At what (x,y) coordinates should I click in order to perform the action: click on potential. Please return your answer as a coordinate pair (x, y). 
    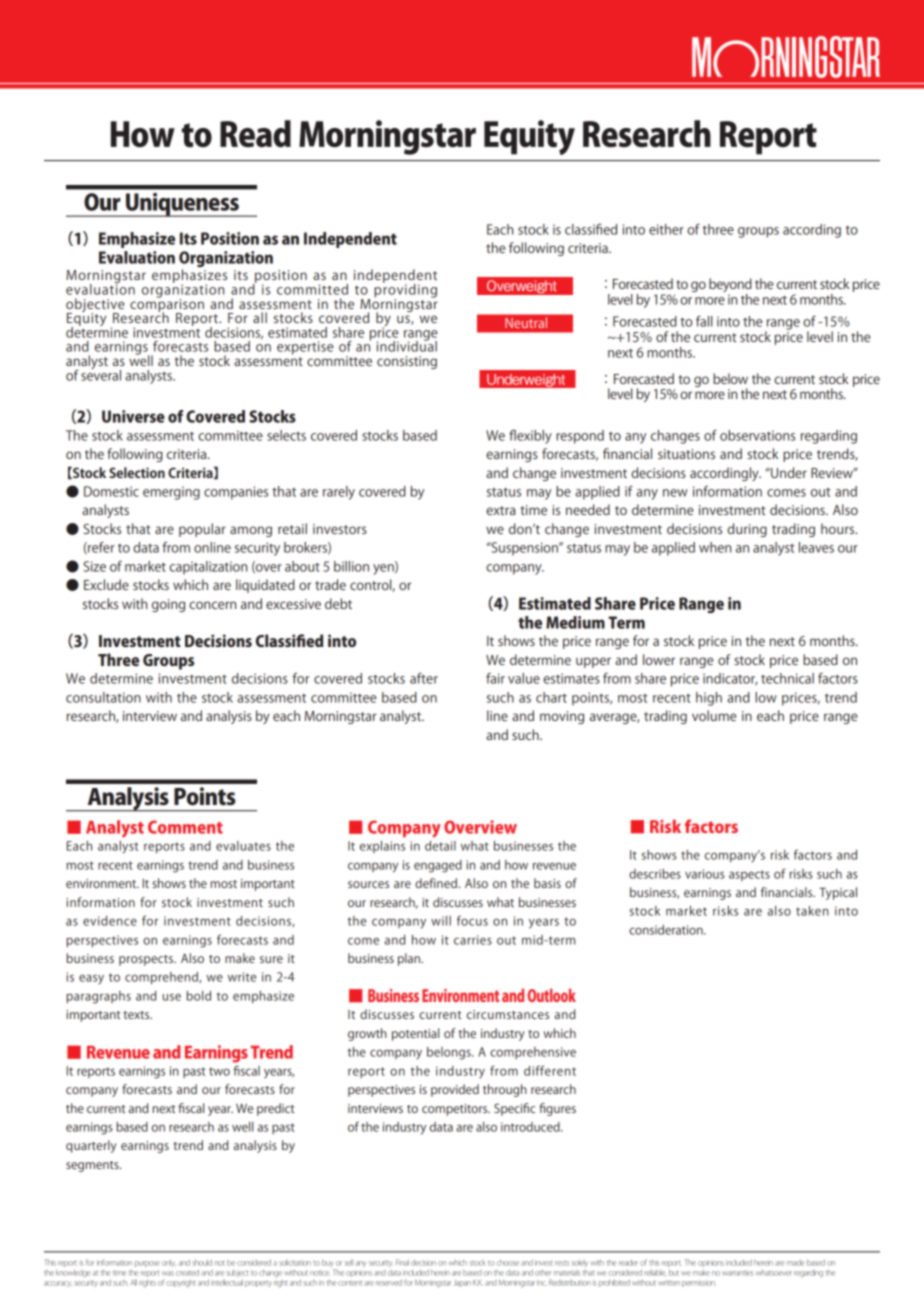
    Looking at the image, I should click on (415, 1034).
